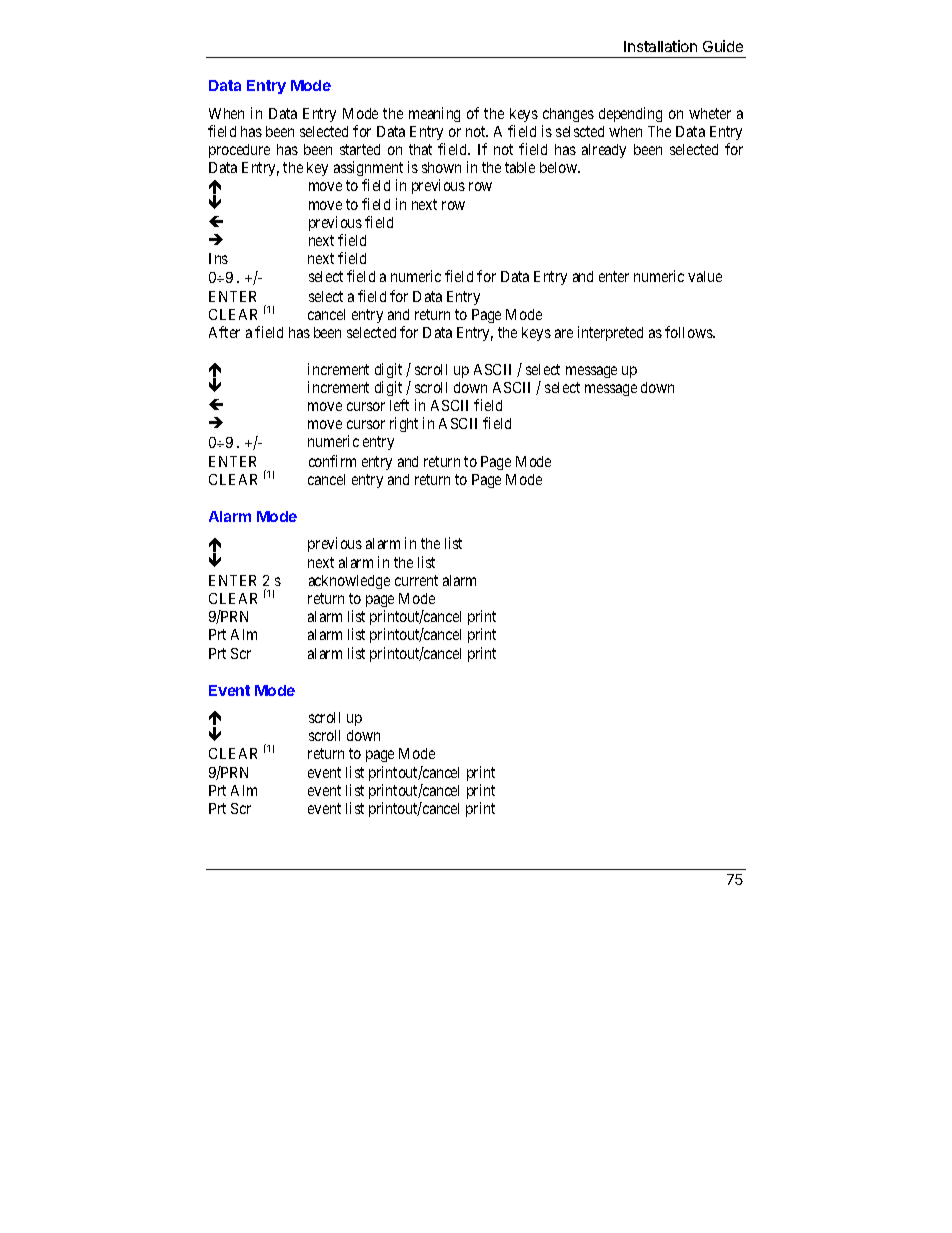 This document has width=952, height=1233. What do you see at coordinates (239, 151) in the document?
I see `procedure` at bounding box center [239, 151].
